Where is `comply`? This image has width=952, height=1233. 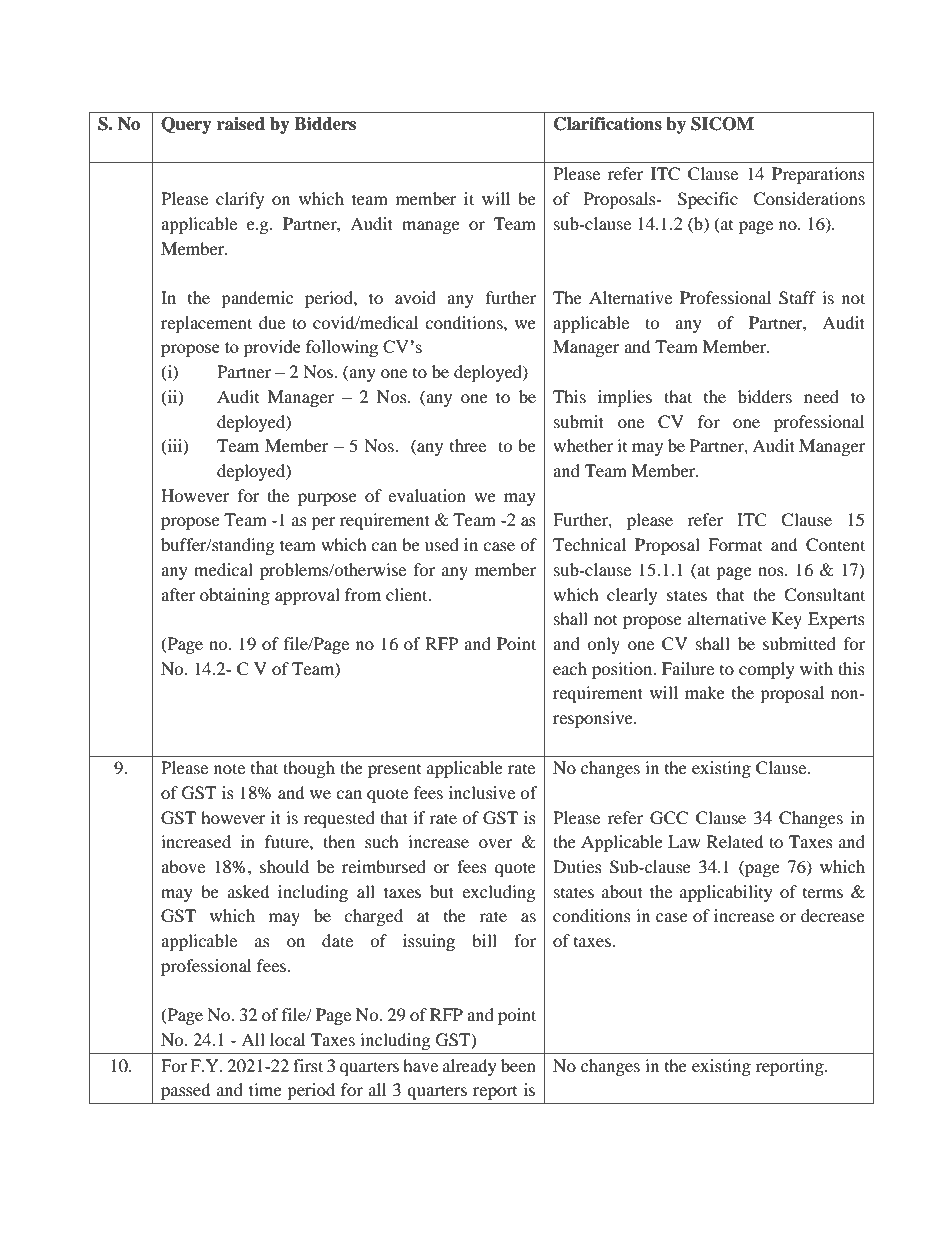 comply is located at coordinates (767, 670).
